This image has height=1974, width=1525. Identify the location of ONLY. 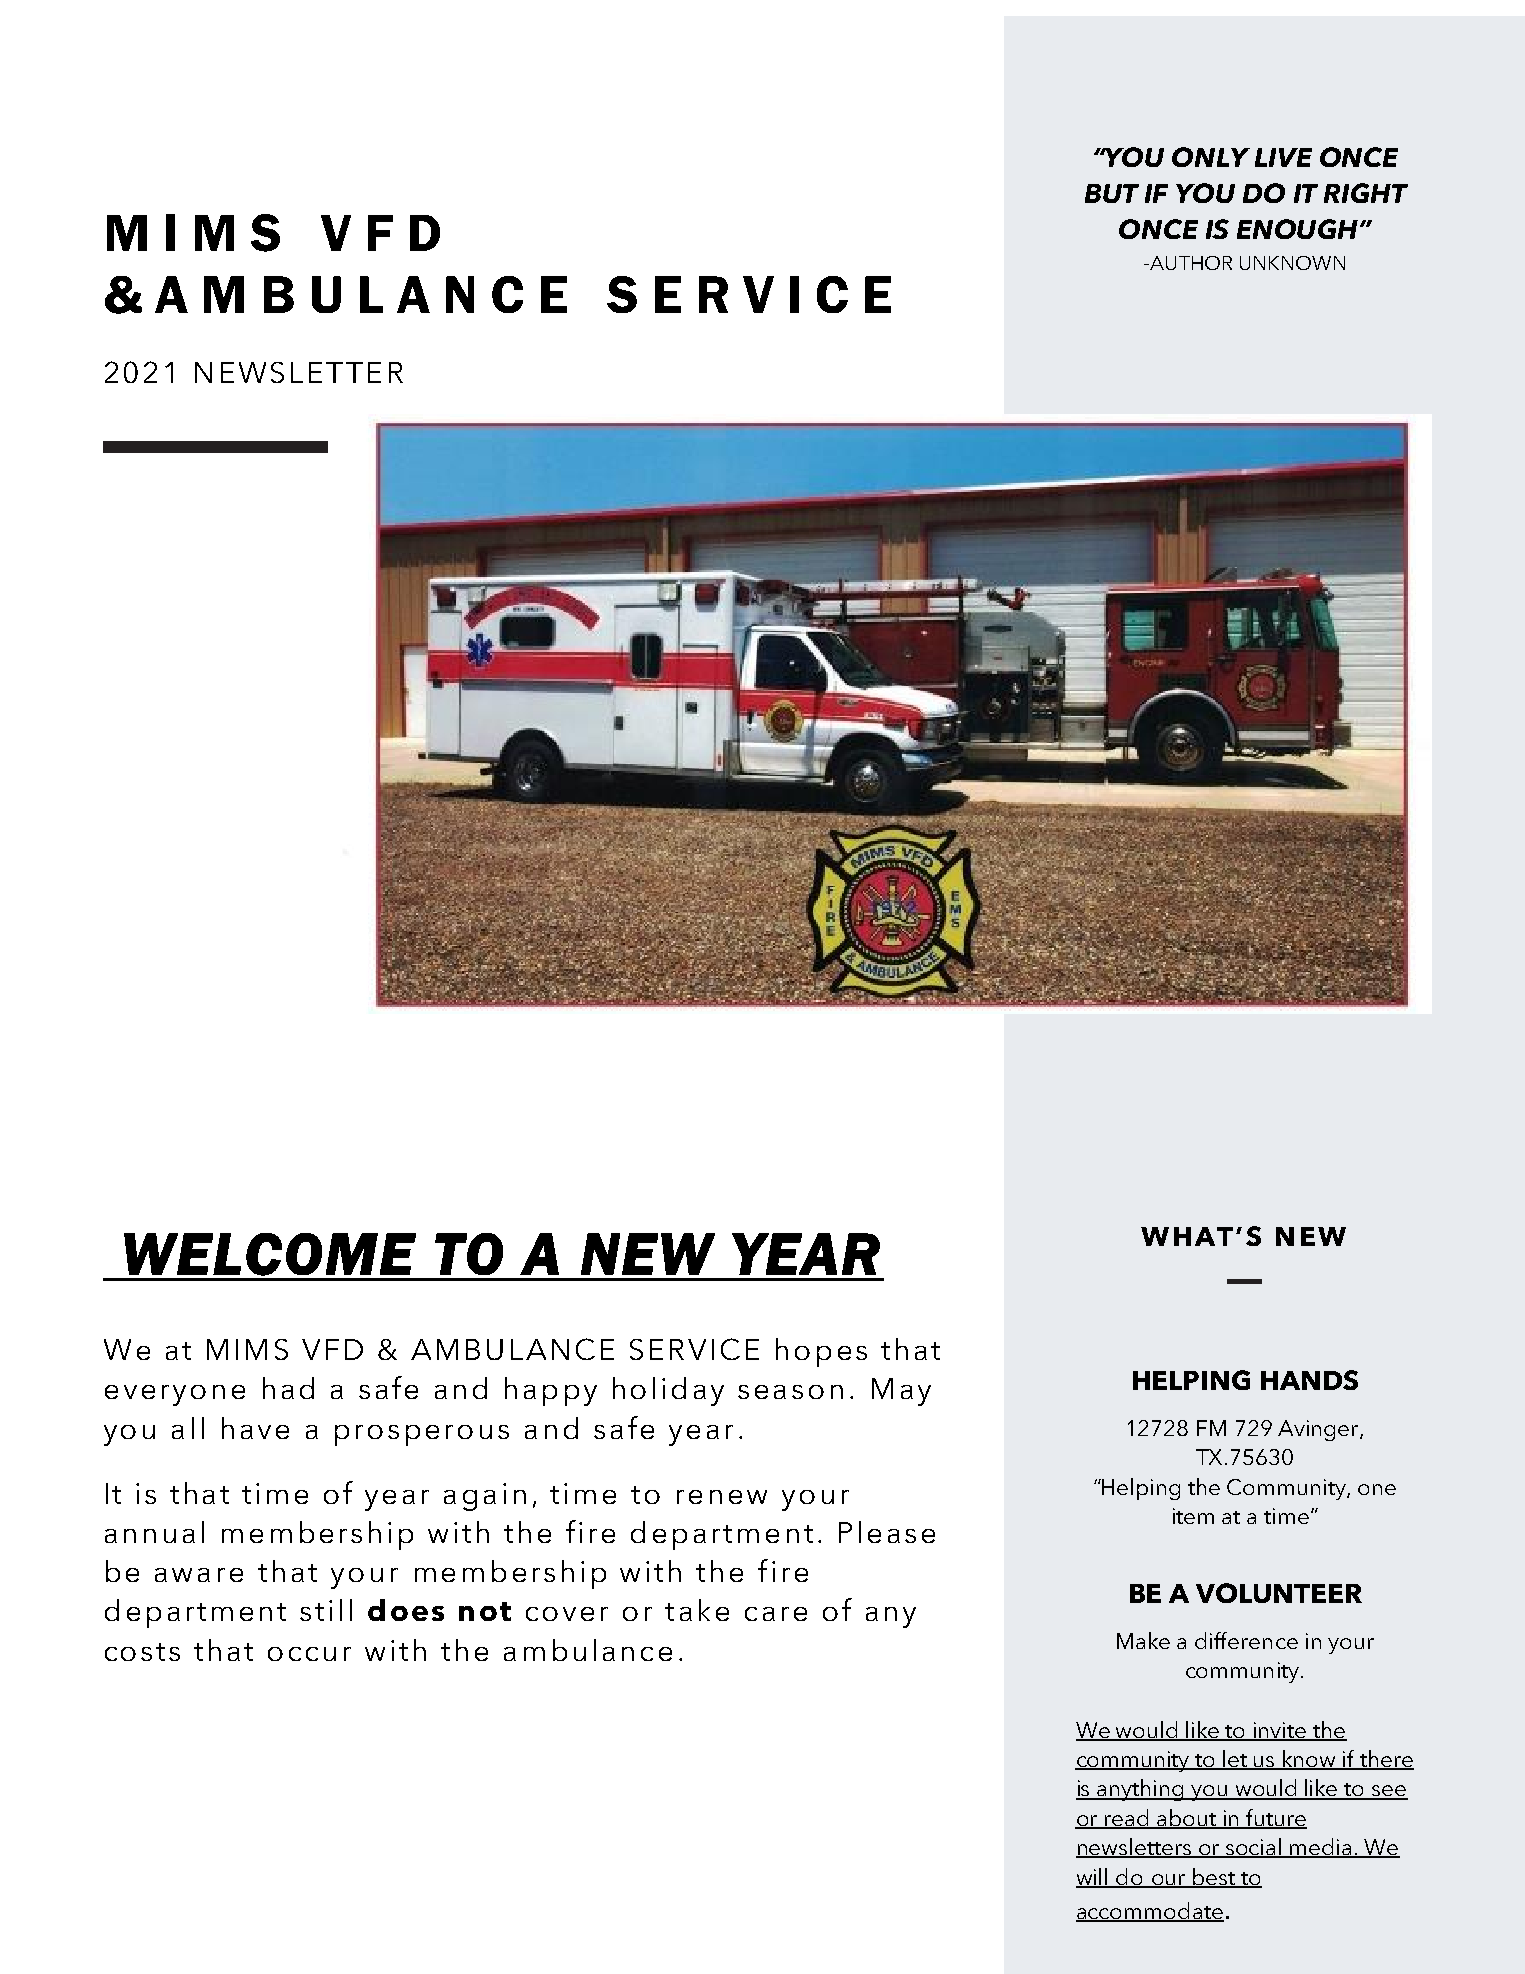
(1211, 157).
